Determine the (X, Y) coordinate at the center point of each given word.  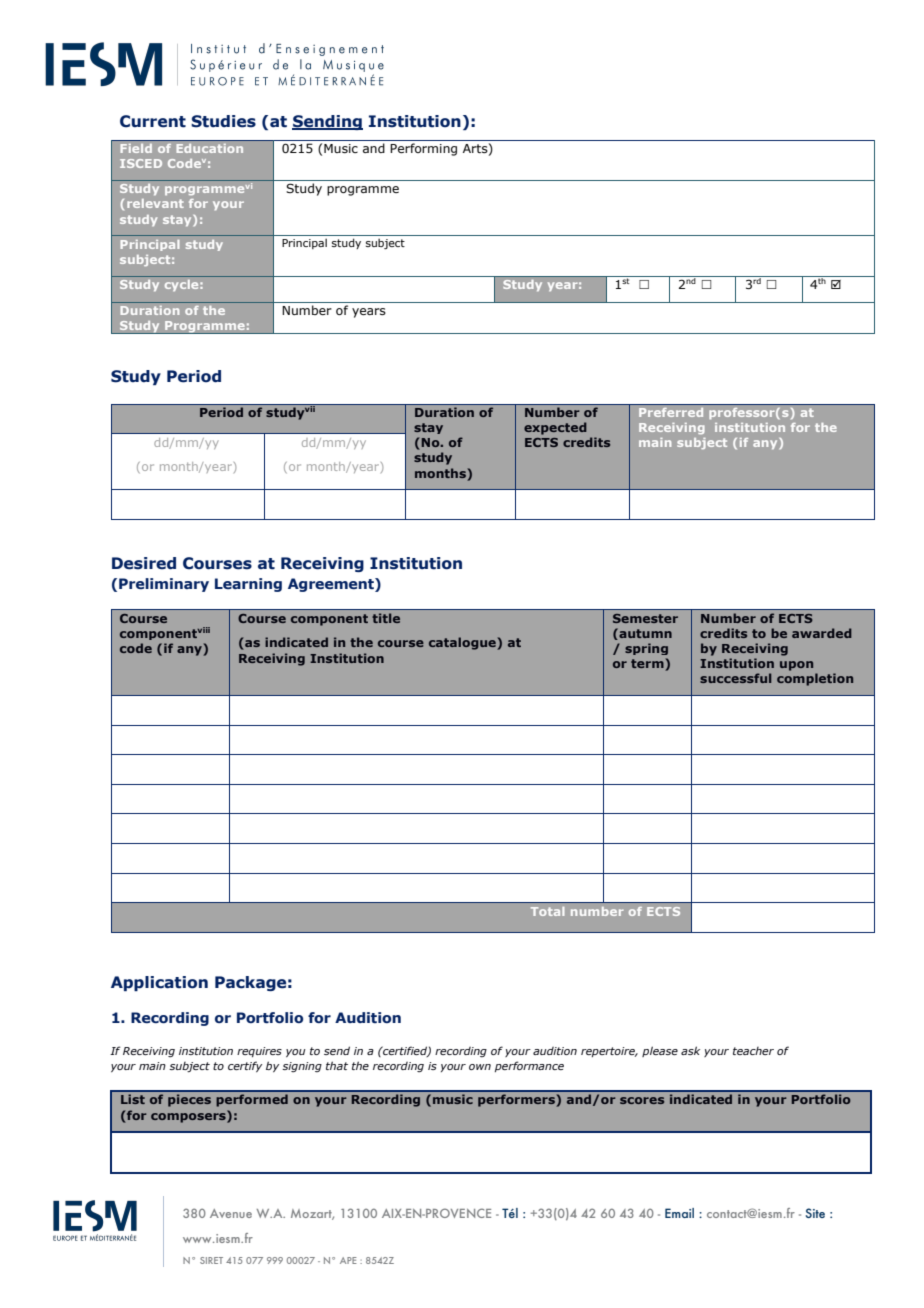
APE (348, 1260)
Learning (248, 585)
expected (555, 428)
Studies (223, 121)
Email (679, 1213)
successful (735, 678)
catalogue (463, 643)
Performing (423, 149)
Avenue (231, 1213)
